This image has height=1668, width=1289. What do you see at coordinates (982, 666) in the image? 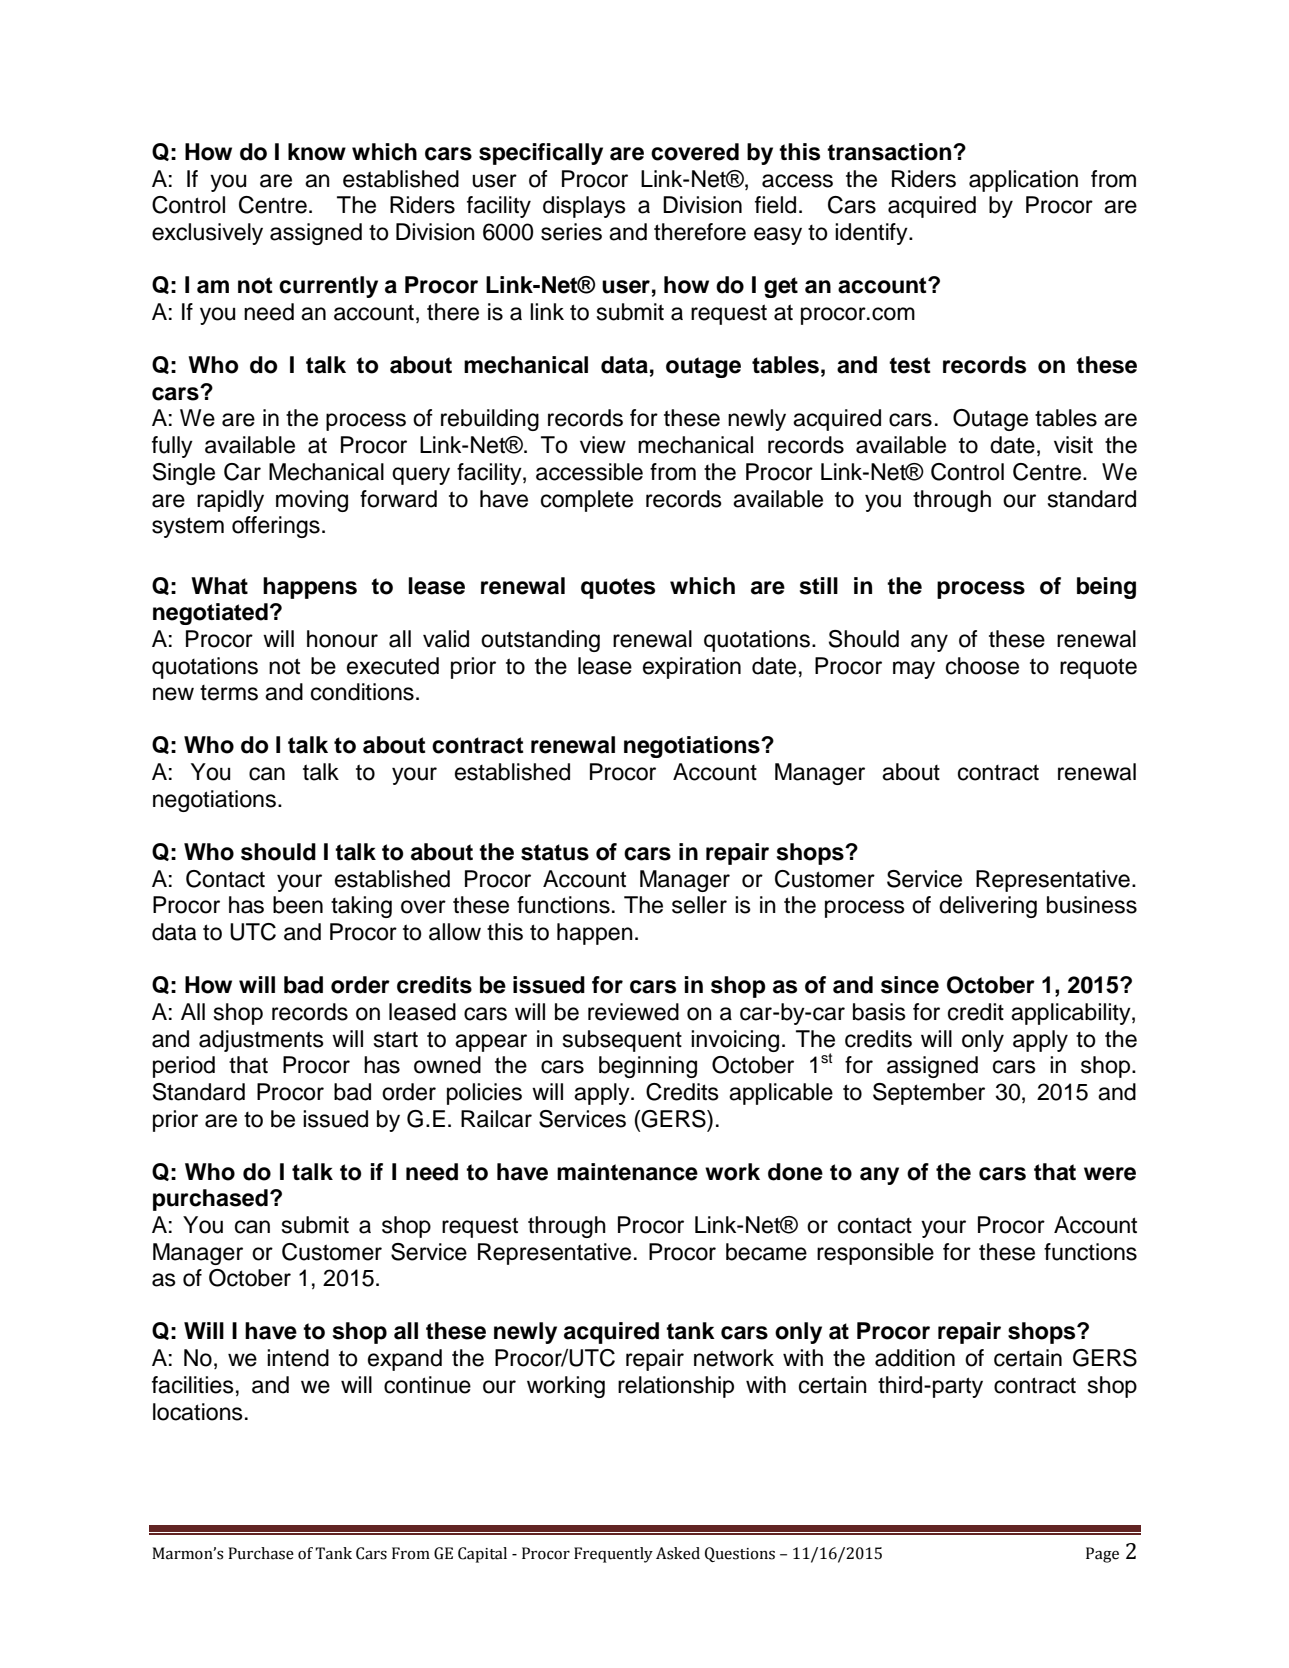
I see `choose` at bounding box center [982, 666].
